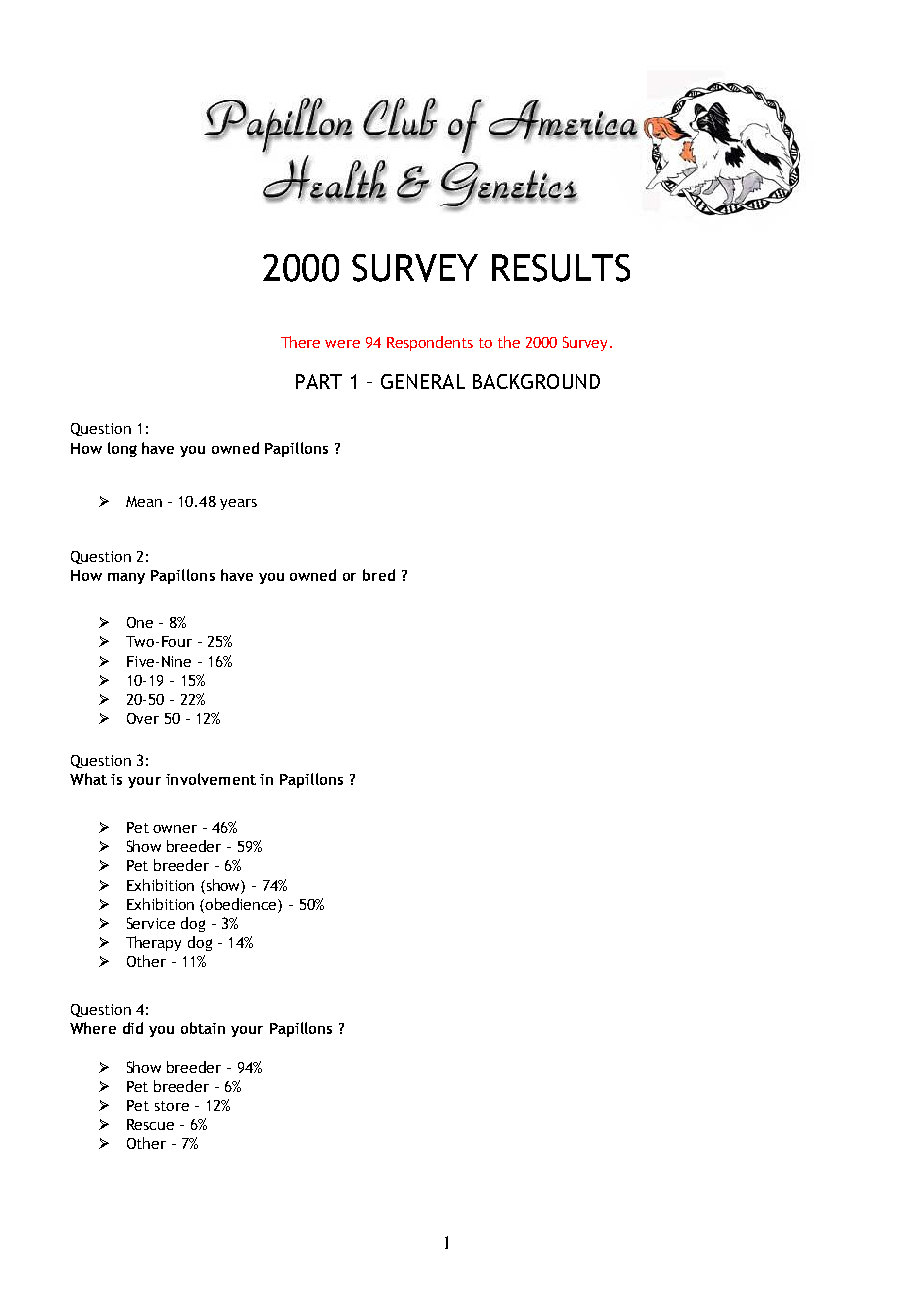 The width and height of the screenshot is (924, 1308). I want to click on obtain, so click(203, 1028).
